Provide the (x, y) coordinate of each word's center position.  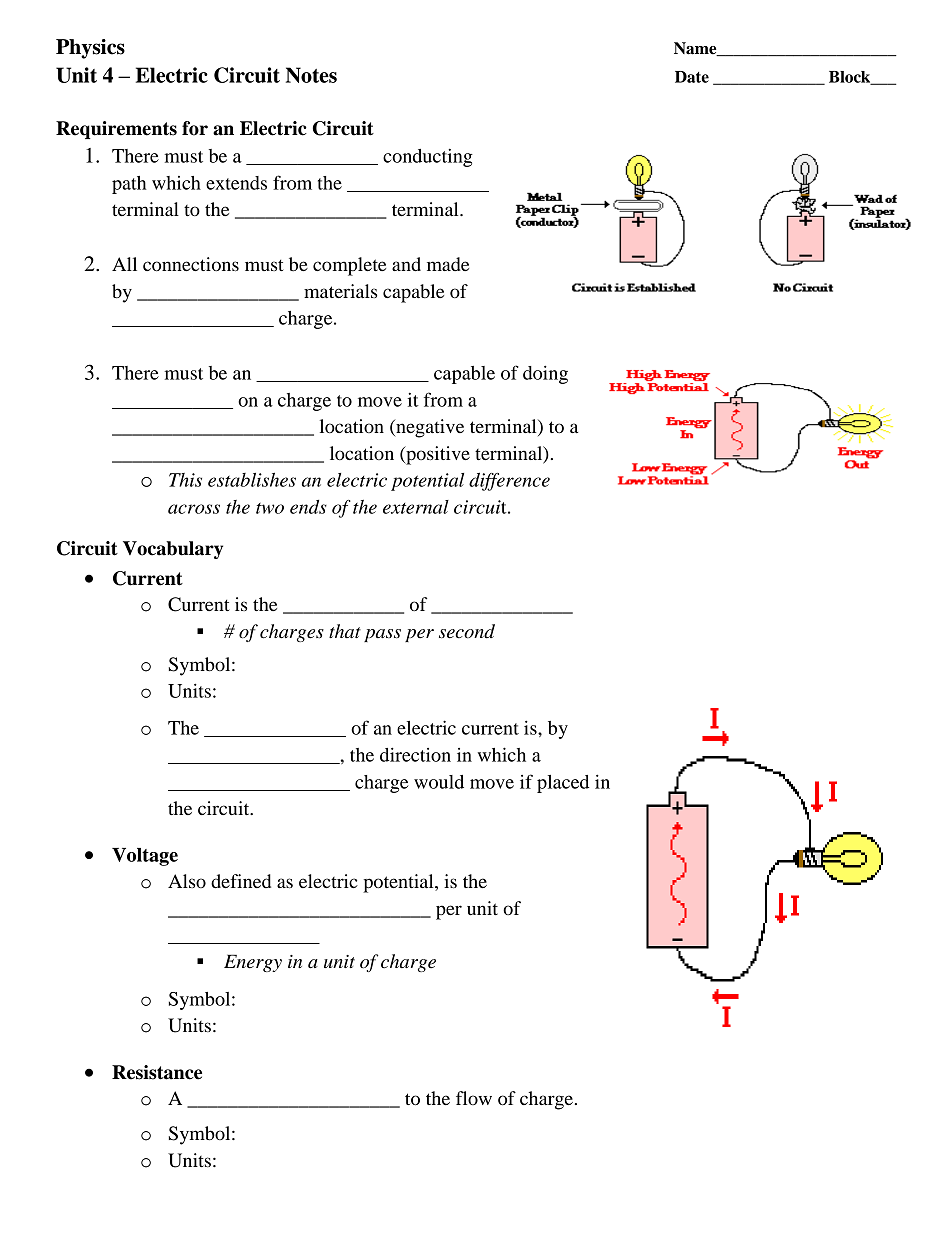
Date (692, 77)
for (195, 128)
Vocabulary (173, 550)
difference (509, 481)
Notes (311, 75)
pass (382, 635)
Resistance (157, 1072)
